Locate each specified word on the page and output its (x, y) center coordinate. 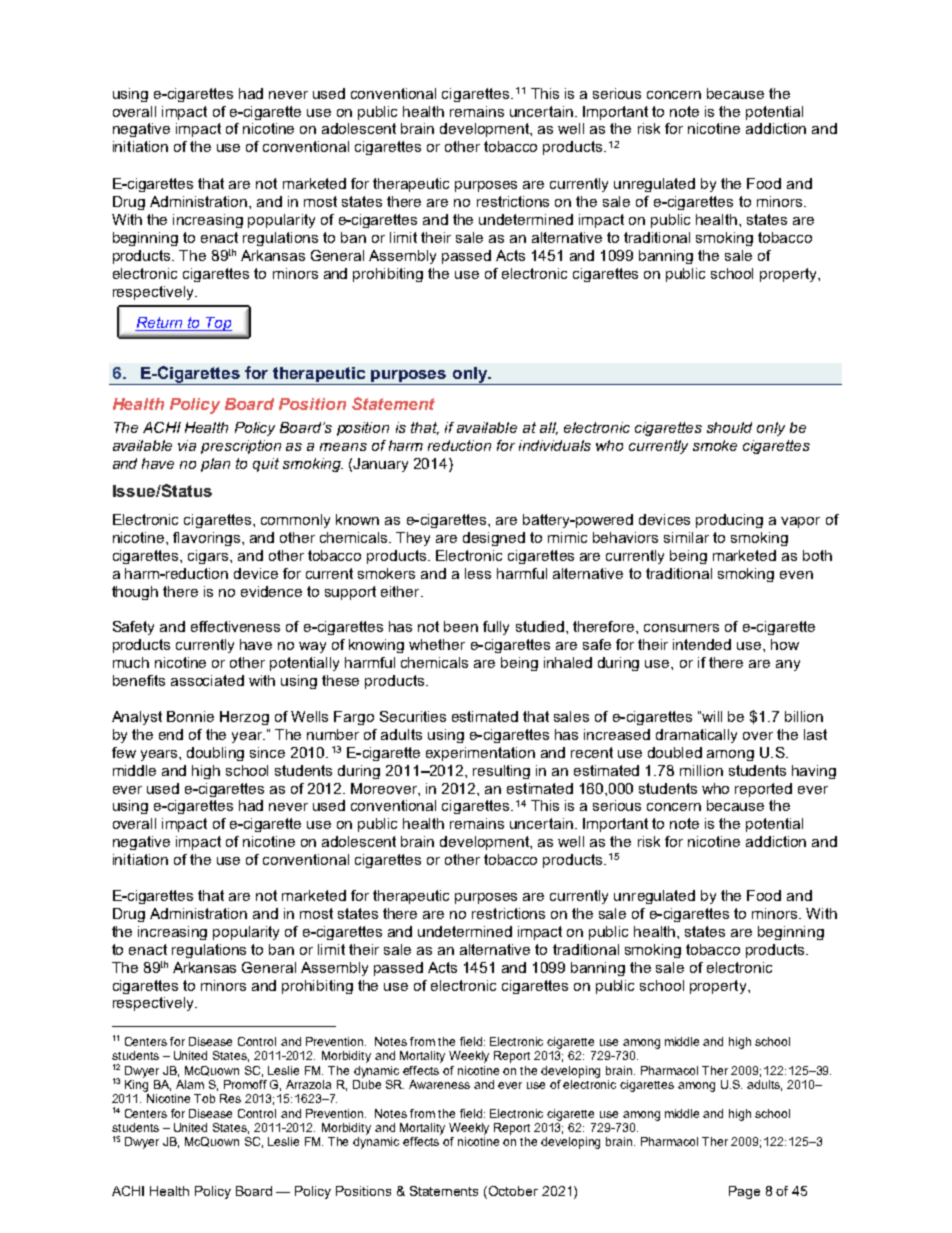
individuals (555, 445)
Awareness (439, 1084)
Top (218, 324)
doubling (215, 754)
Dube (367, 1084)
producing (729, 521)
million (701, 770)
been (461, 626)
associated (207, 680)
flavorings (208, 539)
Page (744, 1192)
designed (494, 539)
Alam (190, 1084)
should (729, 427)
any (788, 665)
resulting (501, 772)
